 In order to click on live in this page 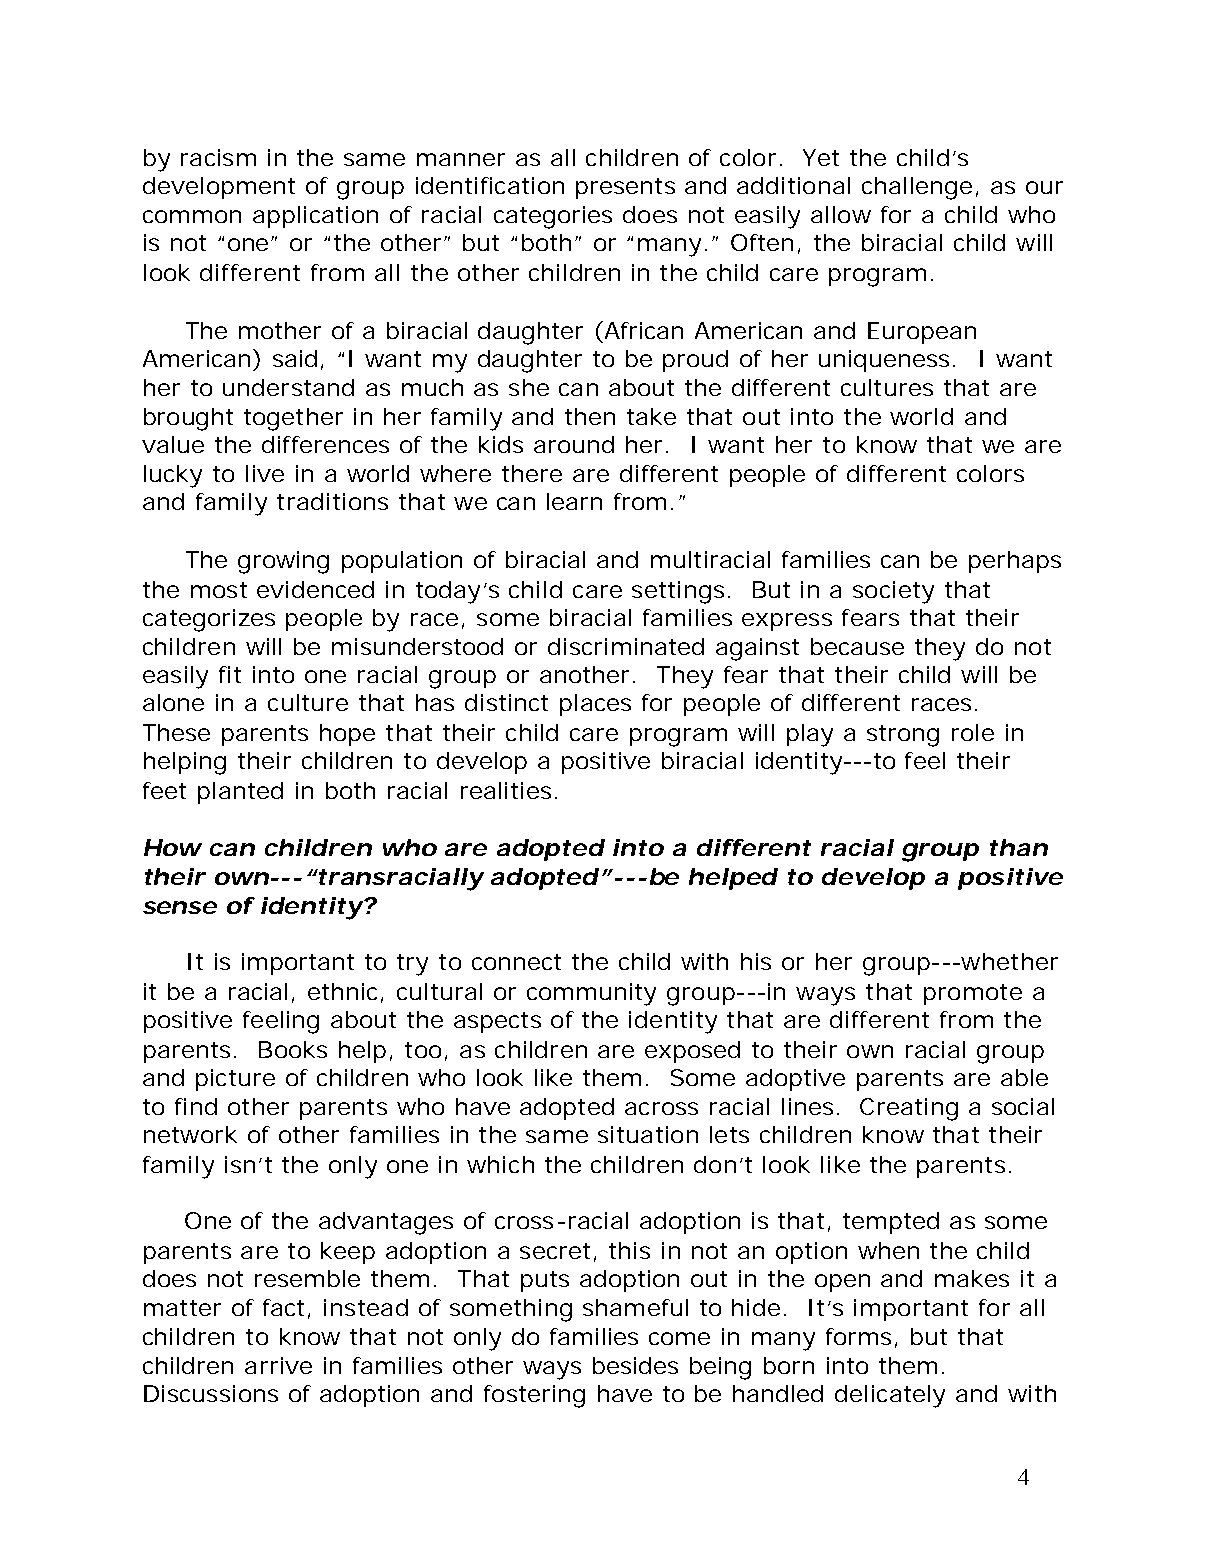, I will do `click(265, 473)`.
